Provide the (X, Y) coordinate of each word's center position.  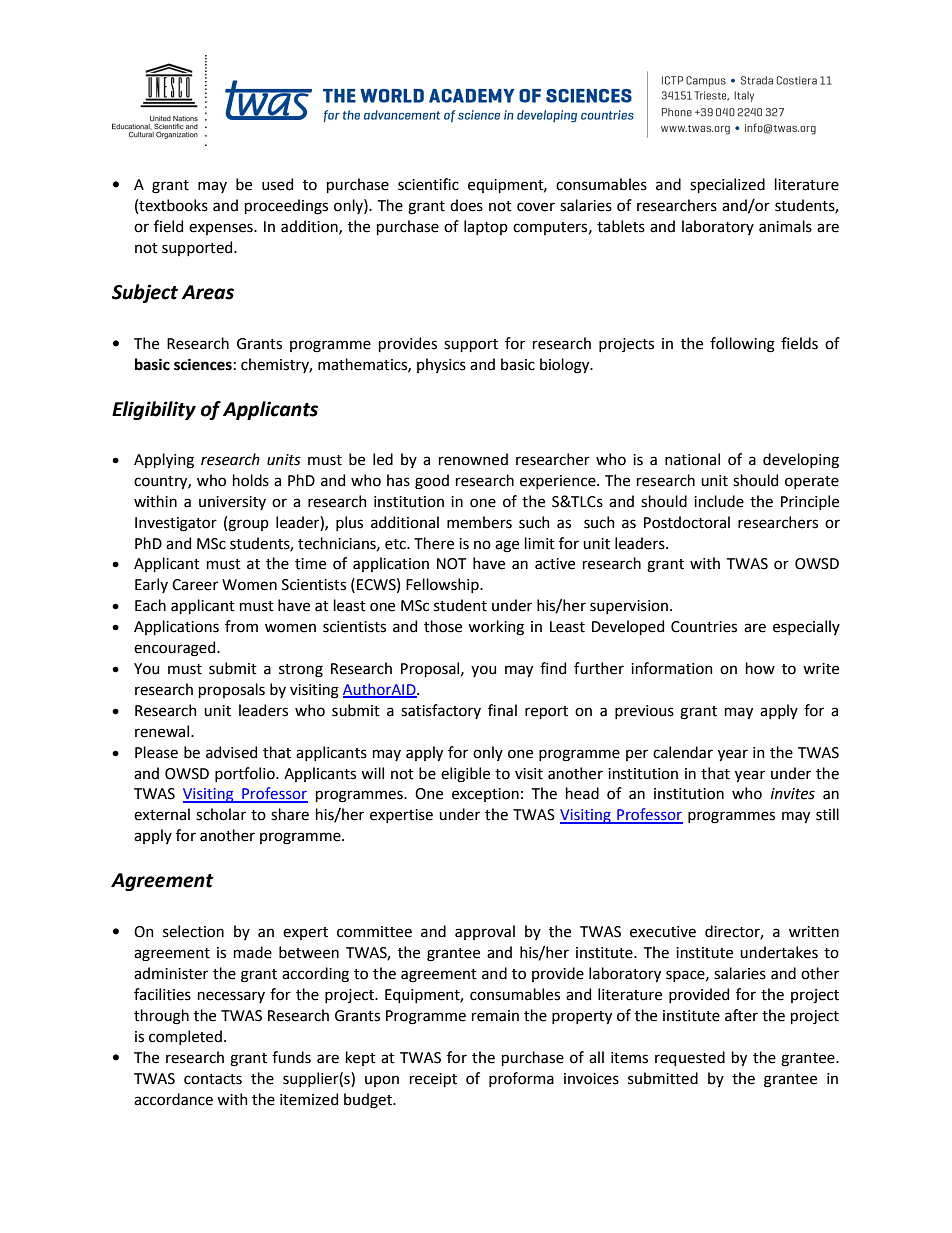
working (496, 628)
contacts (213, 1079)
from (241, 626)
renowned (473, 459)
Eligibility (154, 410)
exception (485, 795)
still (827, 814)
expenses (222, 229)
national (692, 459)
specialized (727, 185)
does (466, 205)
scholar (221, 814)
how (760, 668)
